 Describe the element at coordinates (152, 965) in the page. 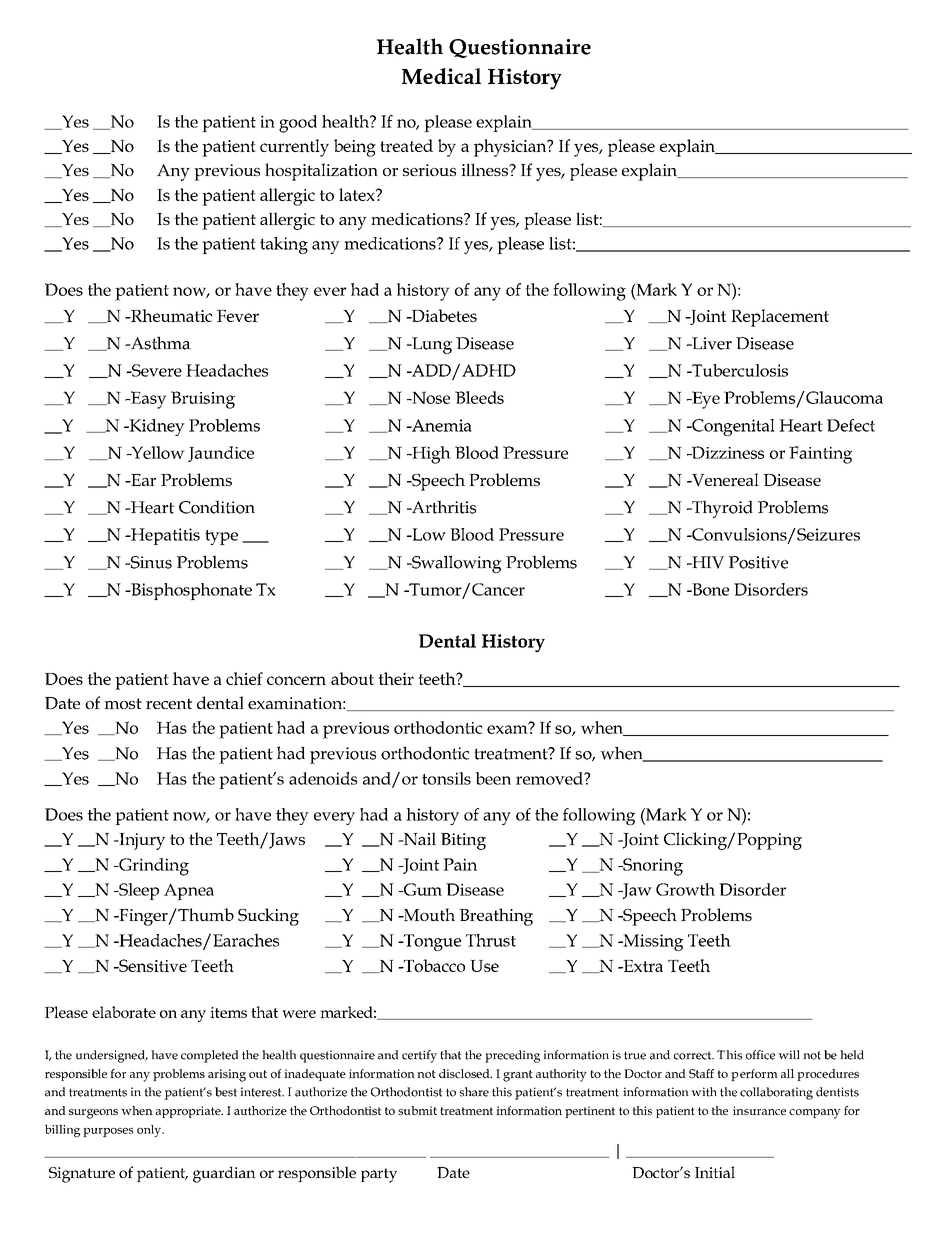

I see `Sensitive` at that location.
